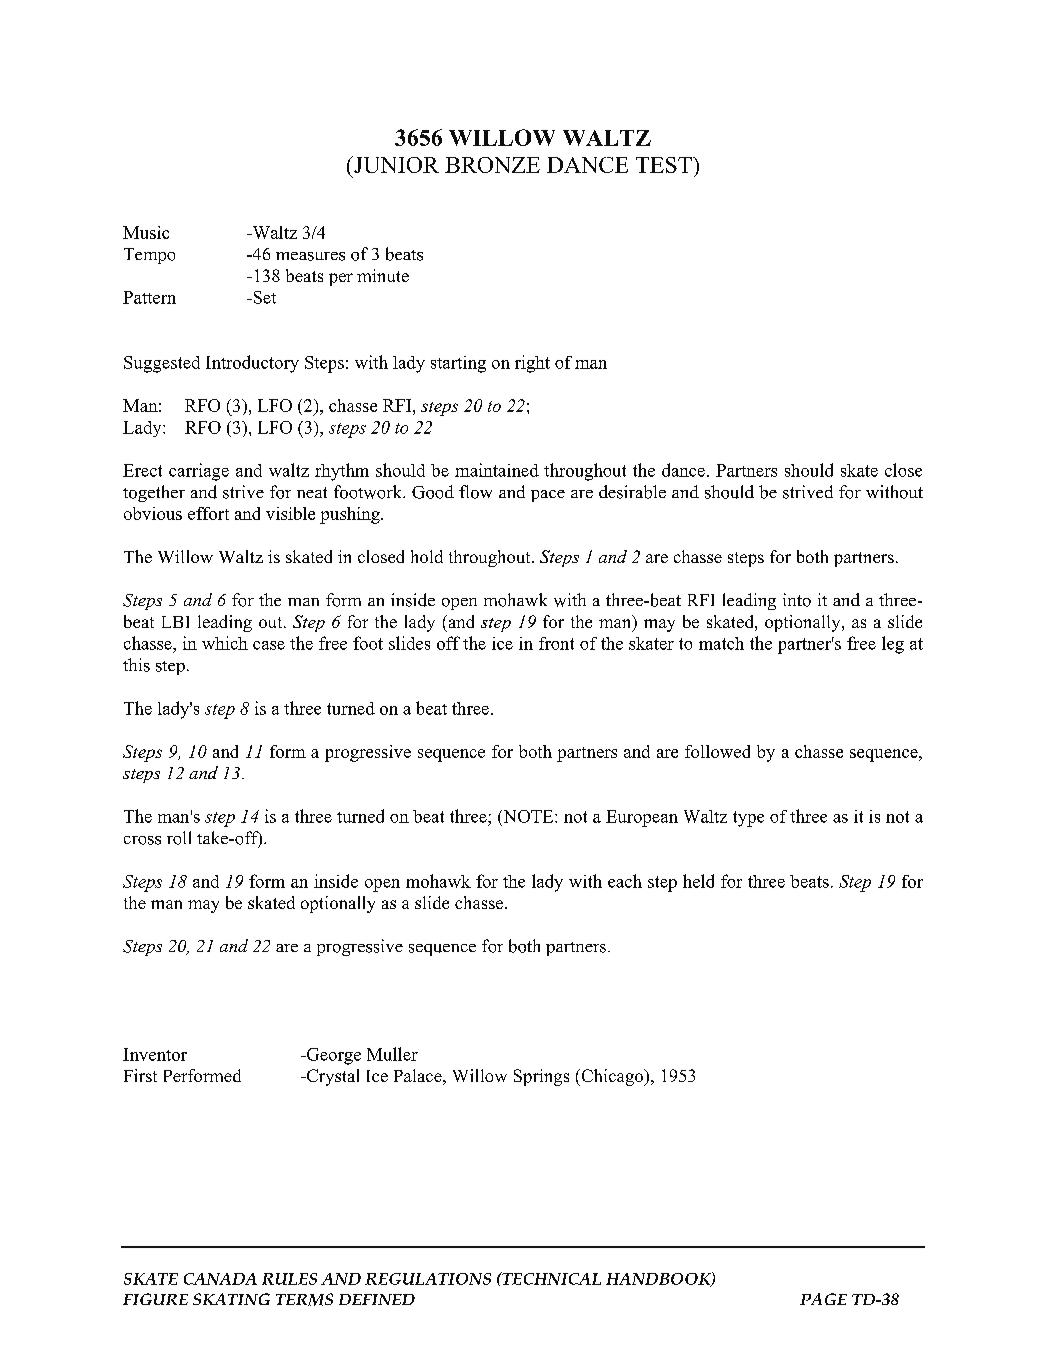 This page has height=1354, width=1046. Describe the element at coordinates (146, 232) in the page. I see `Music` at that location.
